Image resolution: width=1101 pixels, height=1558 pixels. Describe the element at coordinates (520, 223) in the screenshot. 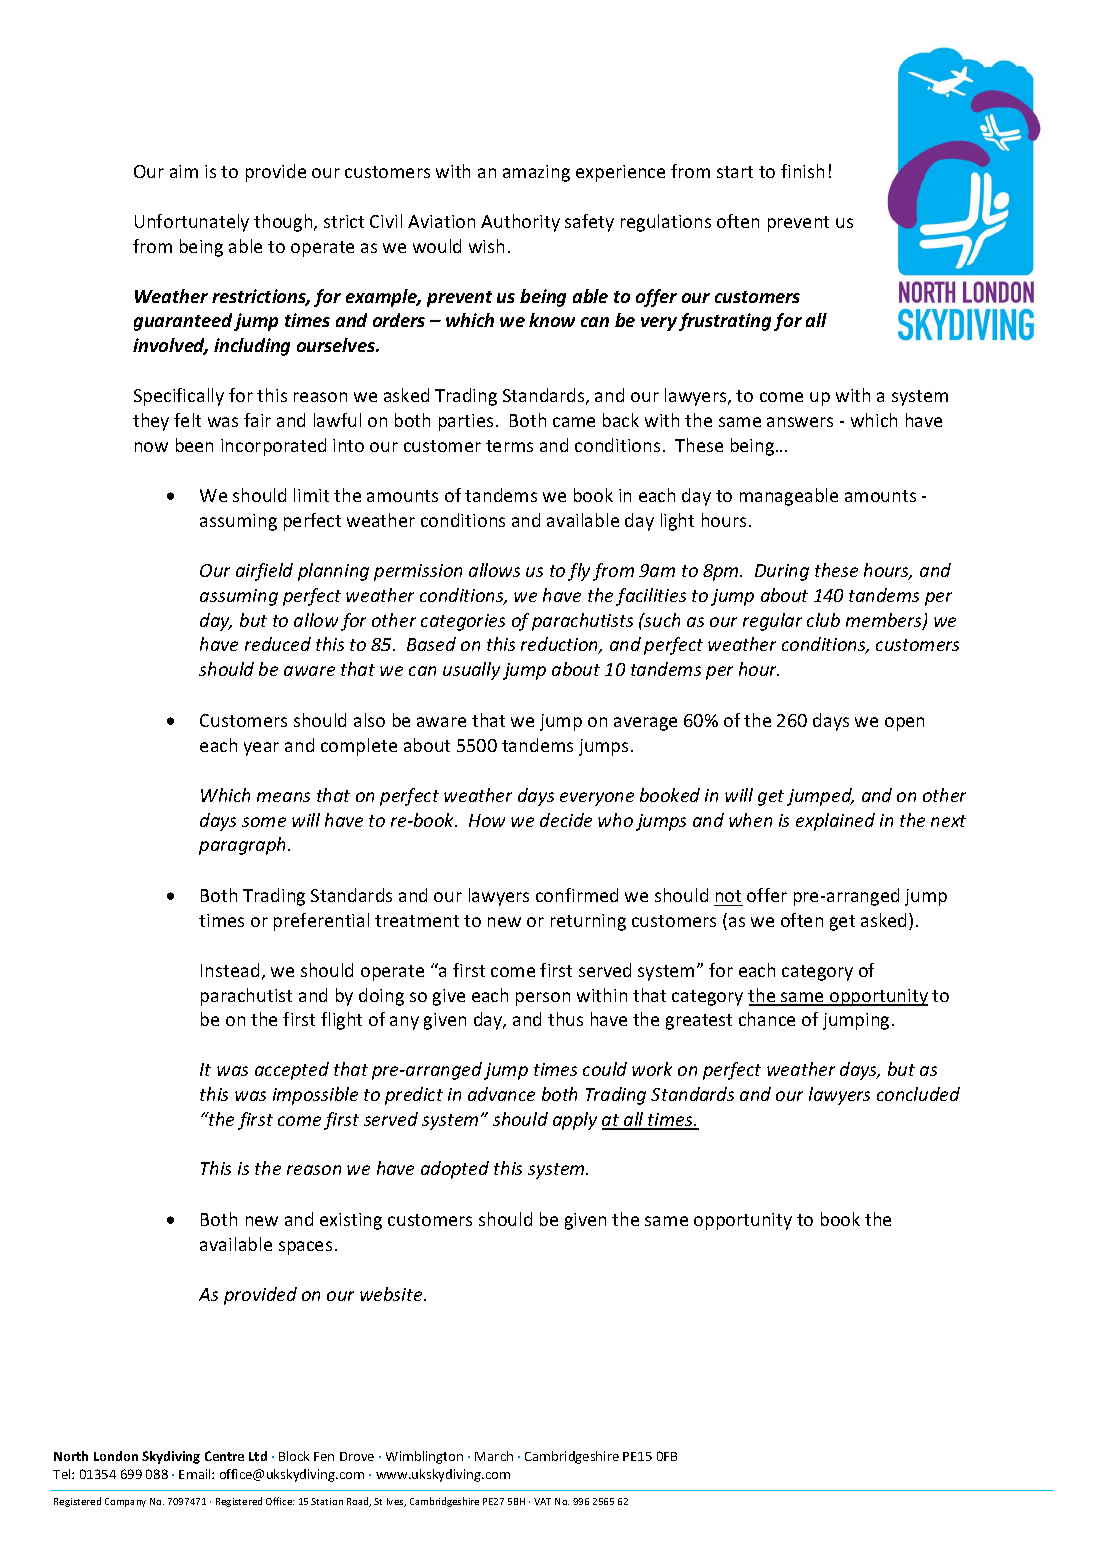

I see `Authority` at that location.
